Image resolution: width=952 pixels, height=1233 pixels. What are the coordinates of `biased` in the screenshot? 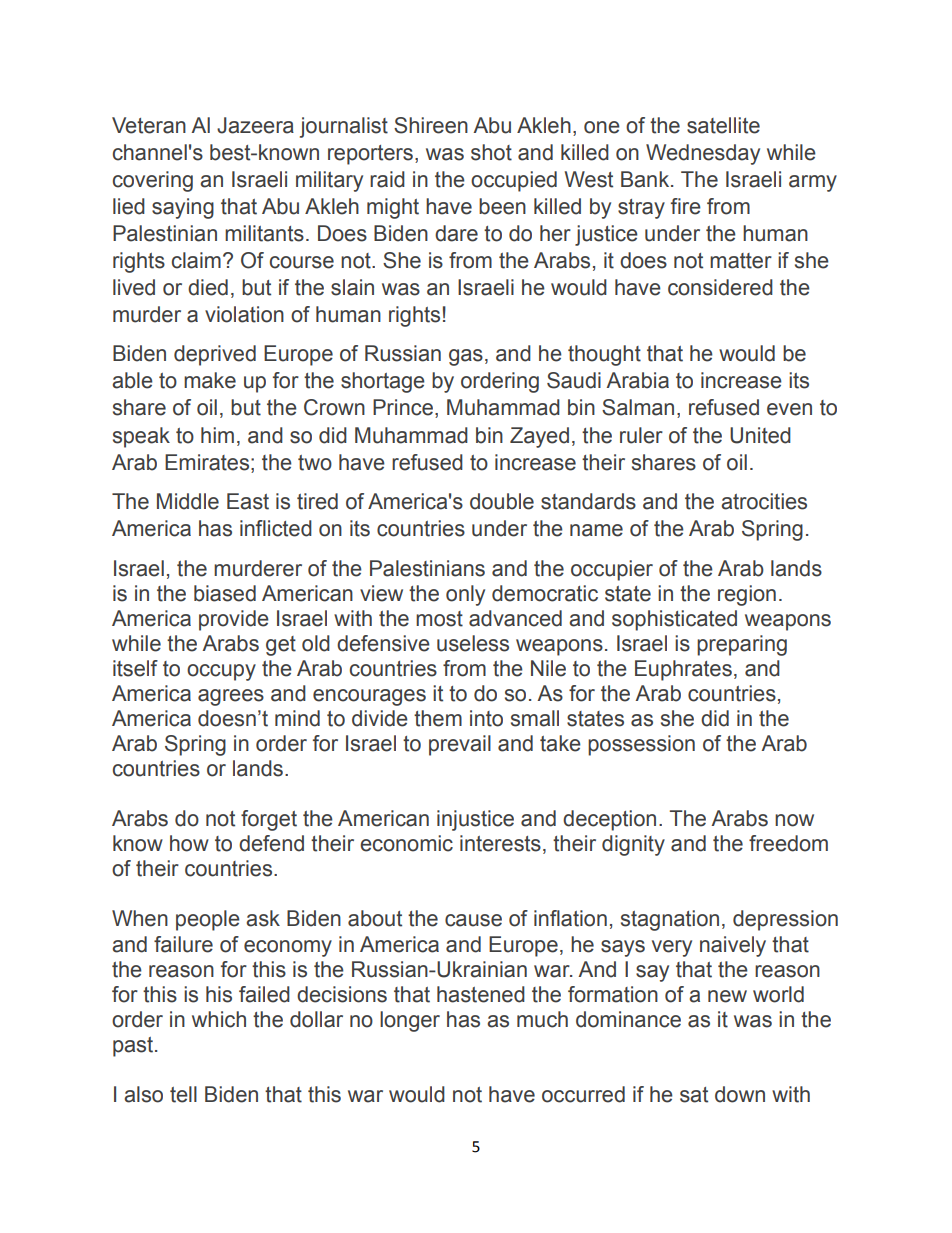 It's located at (225, 593).
